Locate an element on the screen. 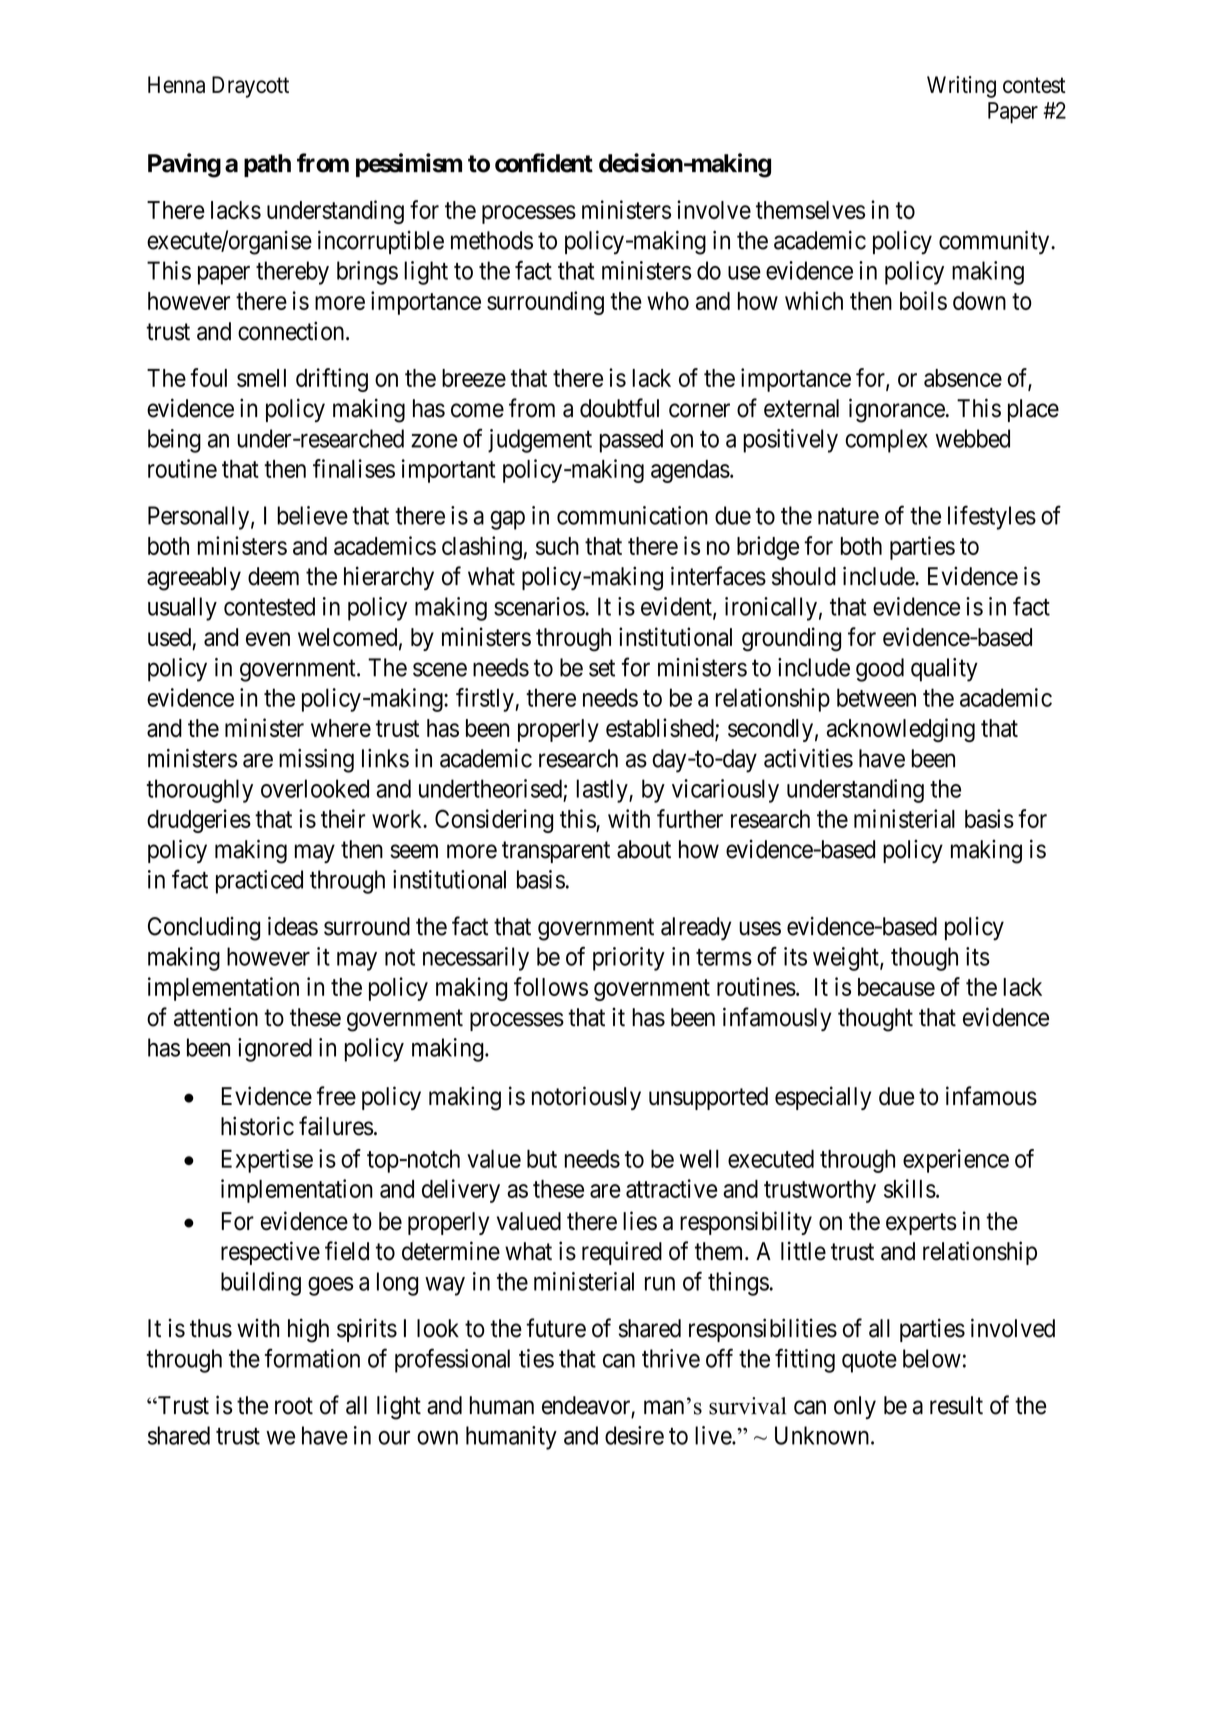  root is located at coordinates (294, 1406).
